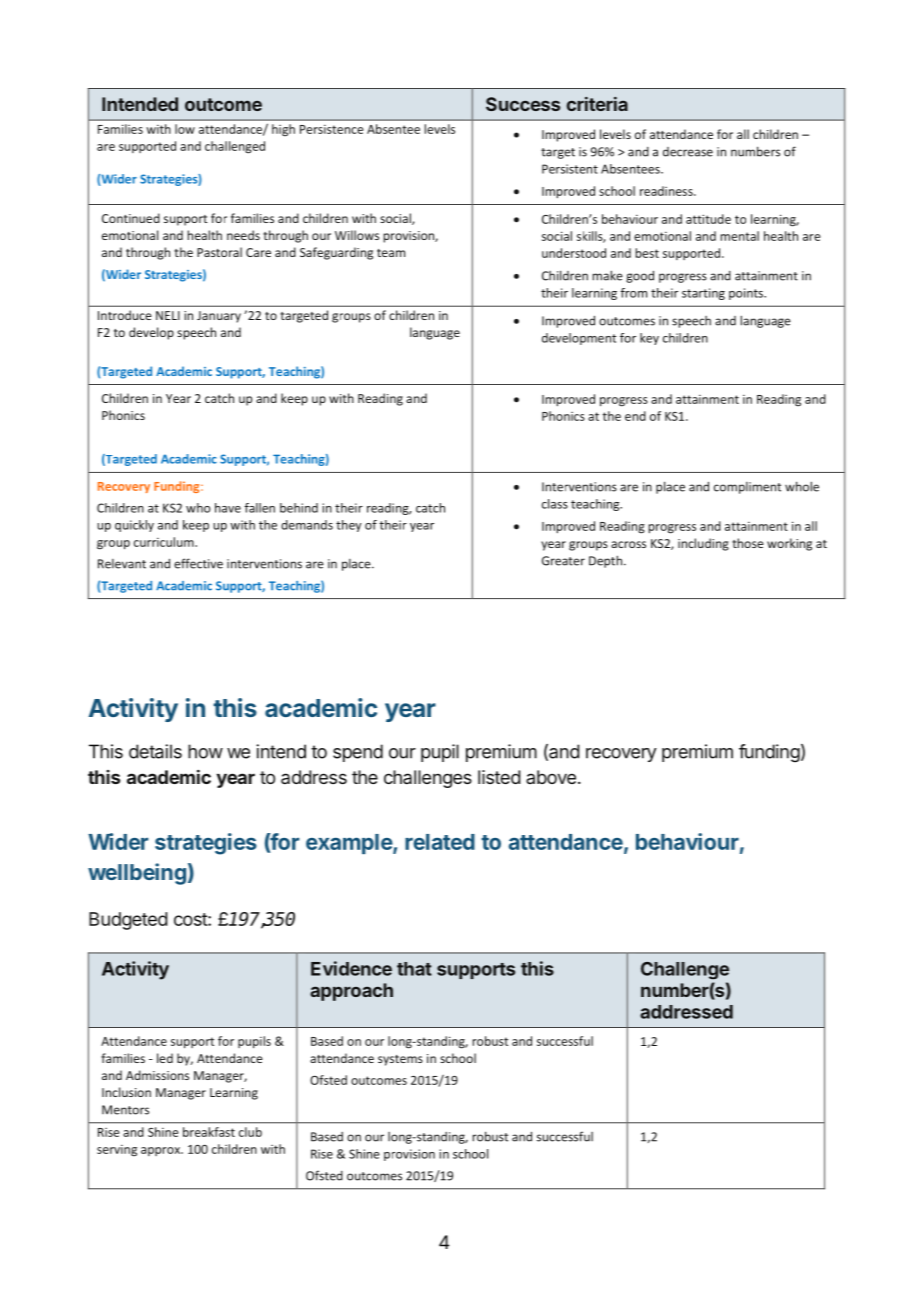  What do you see at coordinates (703, 544) in the image?
I see `including` at bounding box center [703, 544].
